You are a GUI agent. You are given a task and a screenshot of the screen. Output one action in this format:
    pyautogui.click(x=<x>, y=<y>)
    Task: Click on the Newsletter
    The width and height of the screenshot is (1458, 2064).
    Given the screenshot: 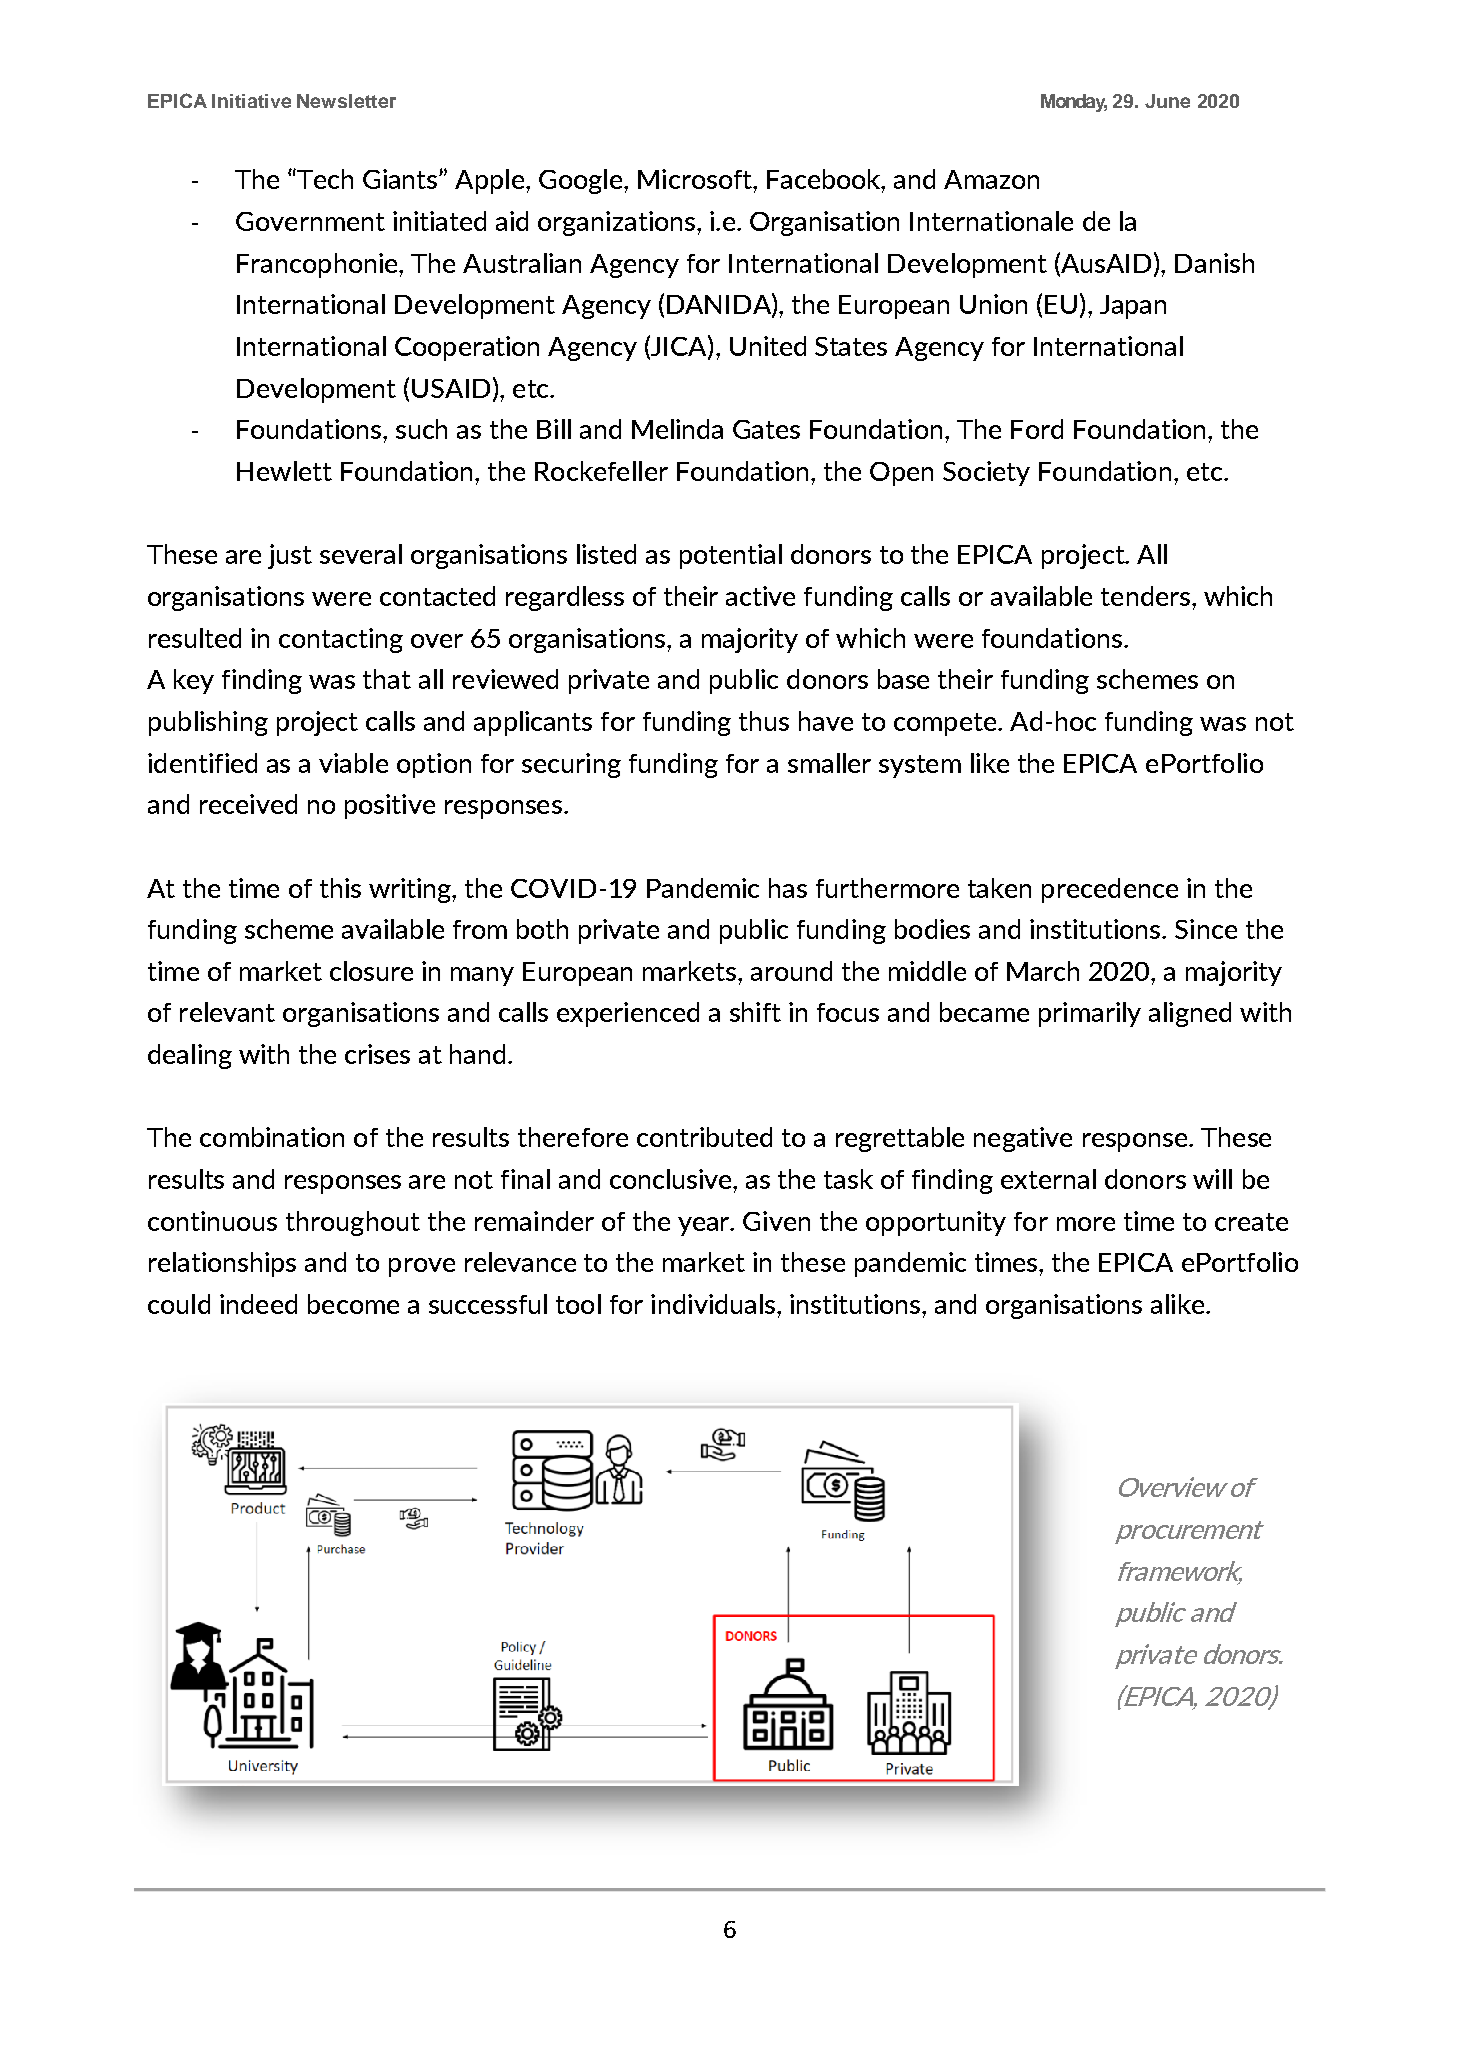 What is the action you would take?
    pyautogui.click(x=346, y=101)
